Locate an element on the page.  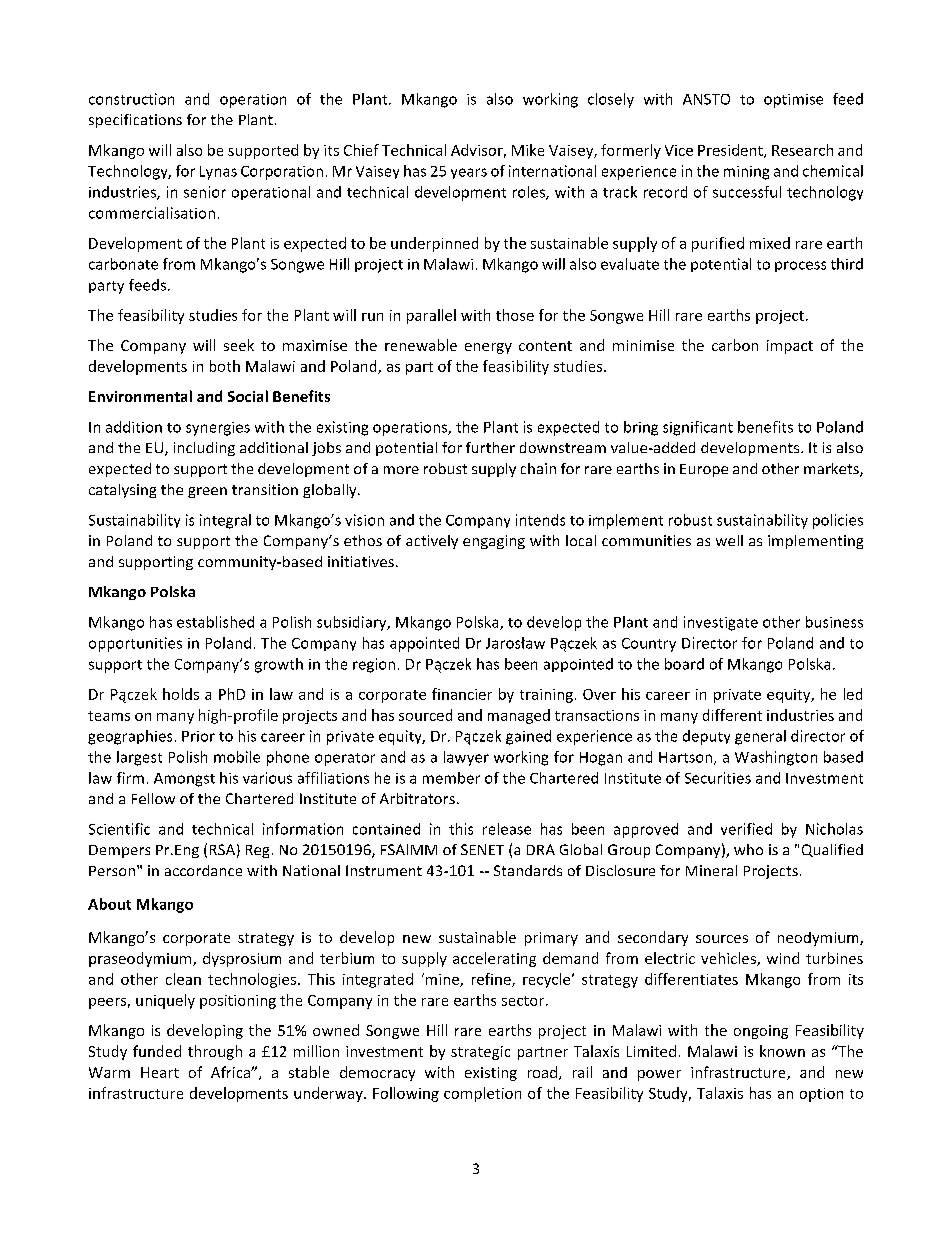
accordance is located at coordinates (203, 870).
